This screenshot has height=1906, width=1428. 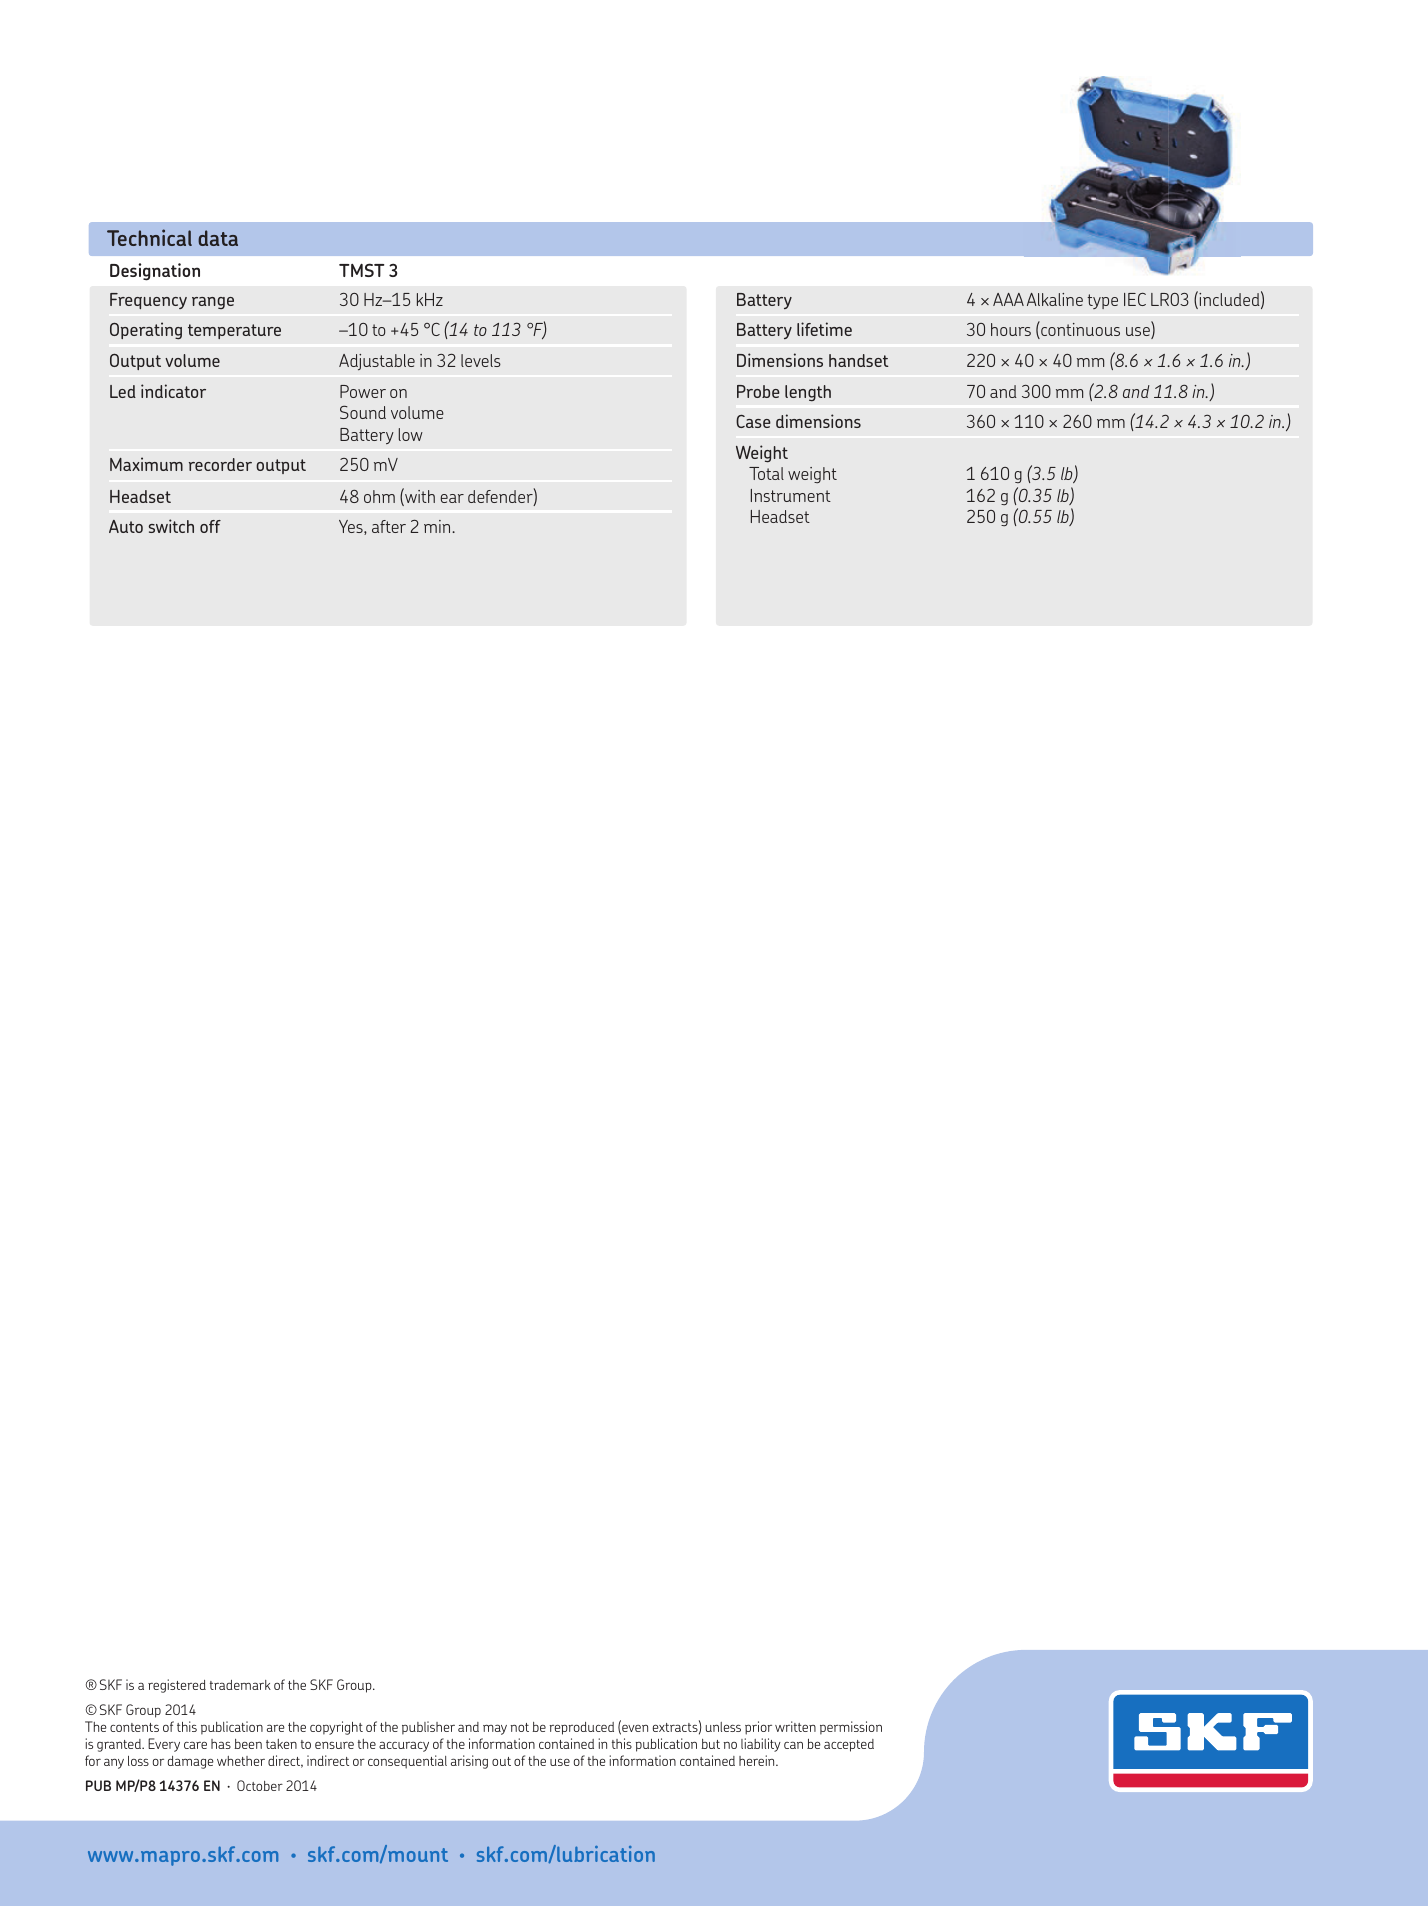 I want to click on switch, so click(x=171, y=526).
